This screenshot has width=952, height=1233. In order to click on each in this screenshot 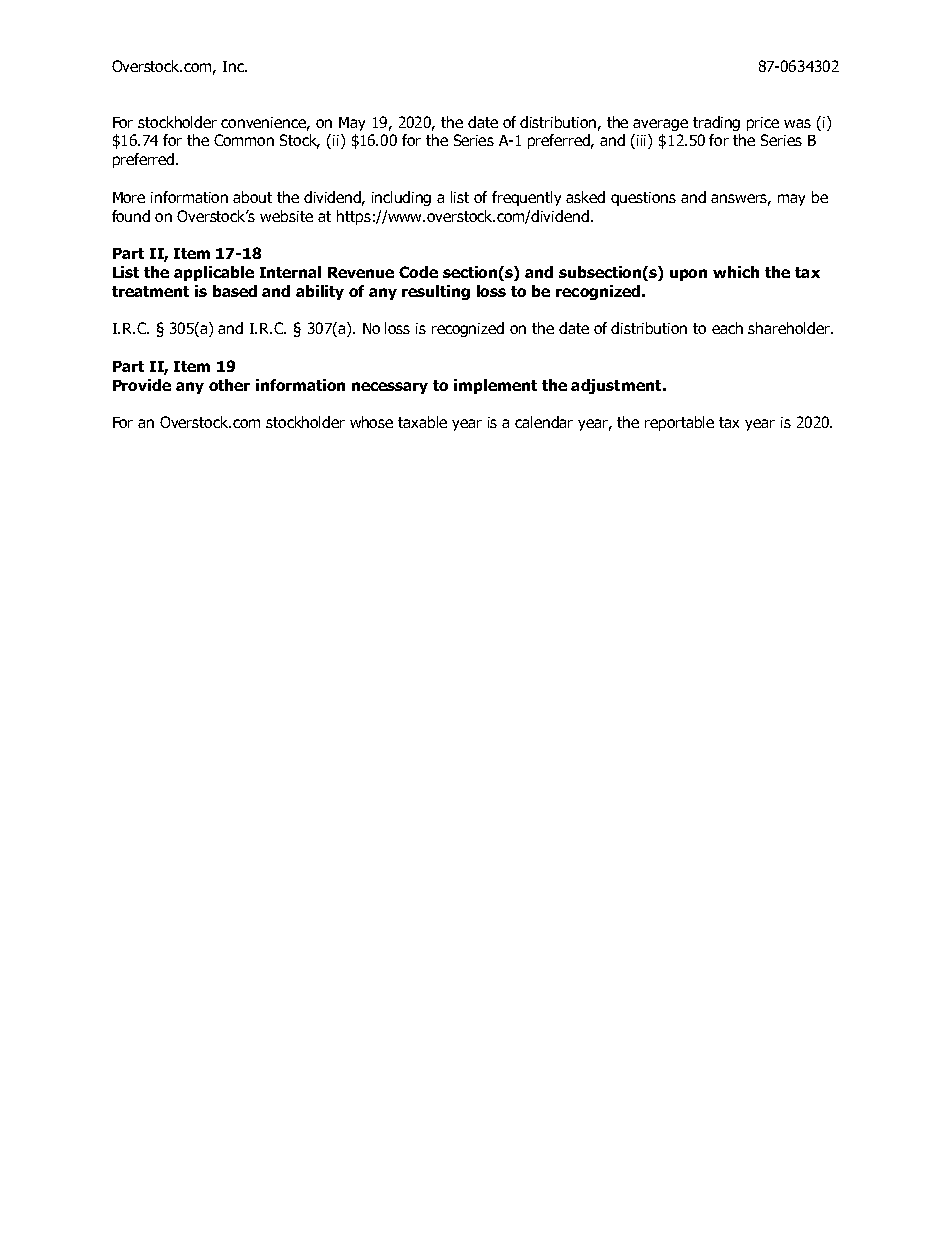, I will do `click(727, 328)`.
